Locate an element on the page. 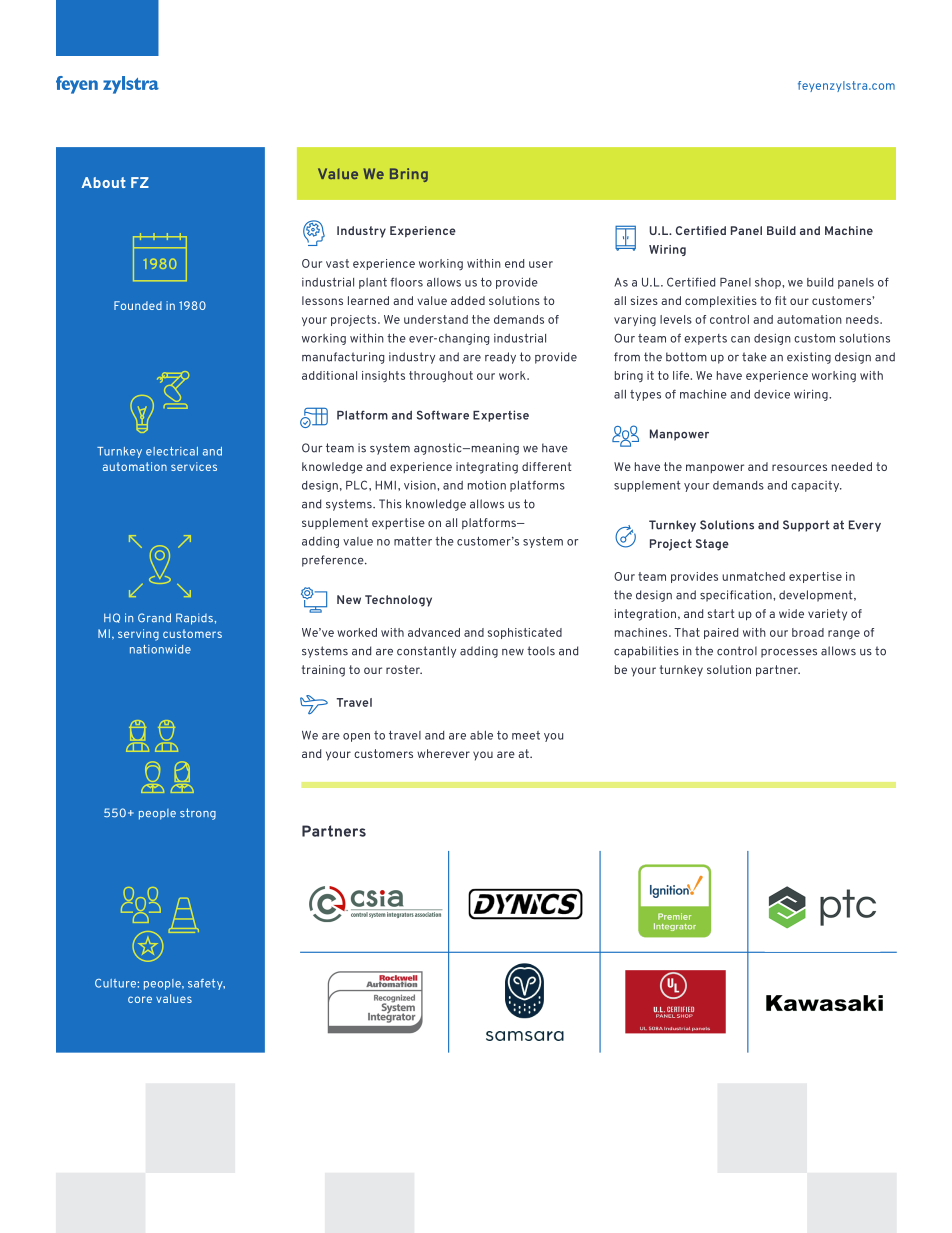 This document has width=952, height=1233. resources is located at coordinates (799, 467).
